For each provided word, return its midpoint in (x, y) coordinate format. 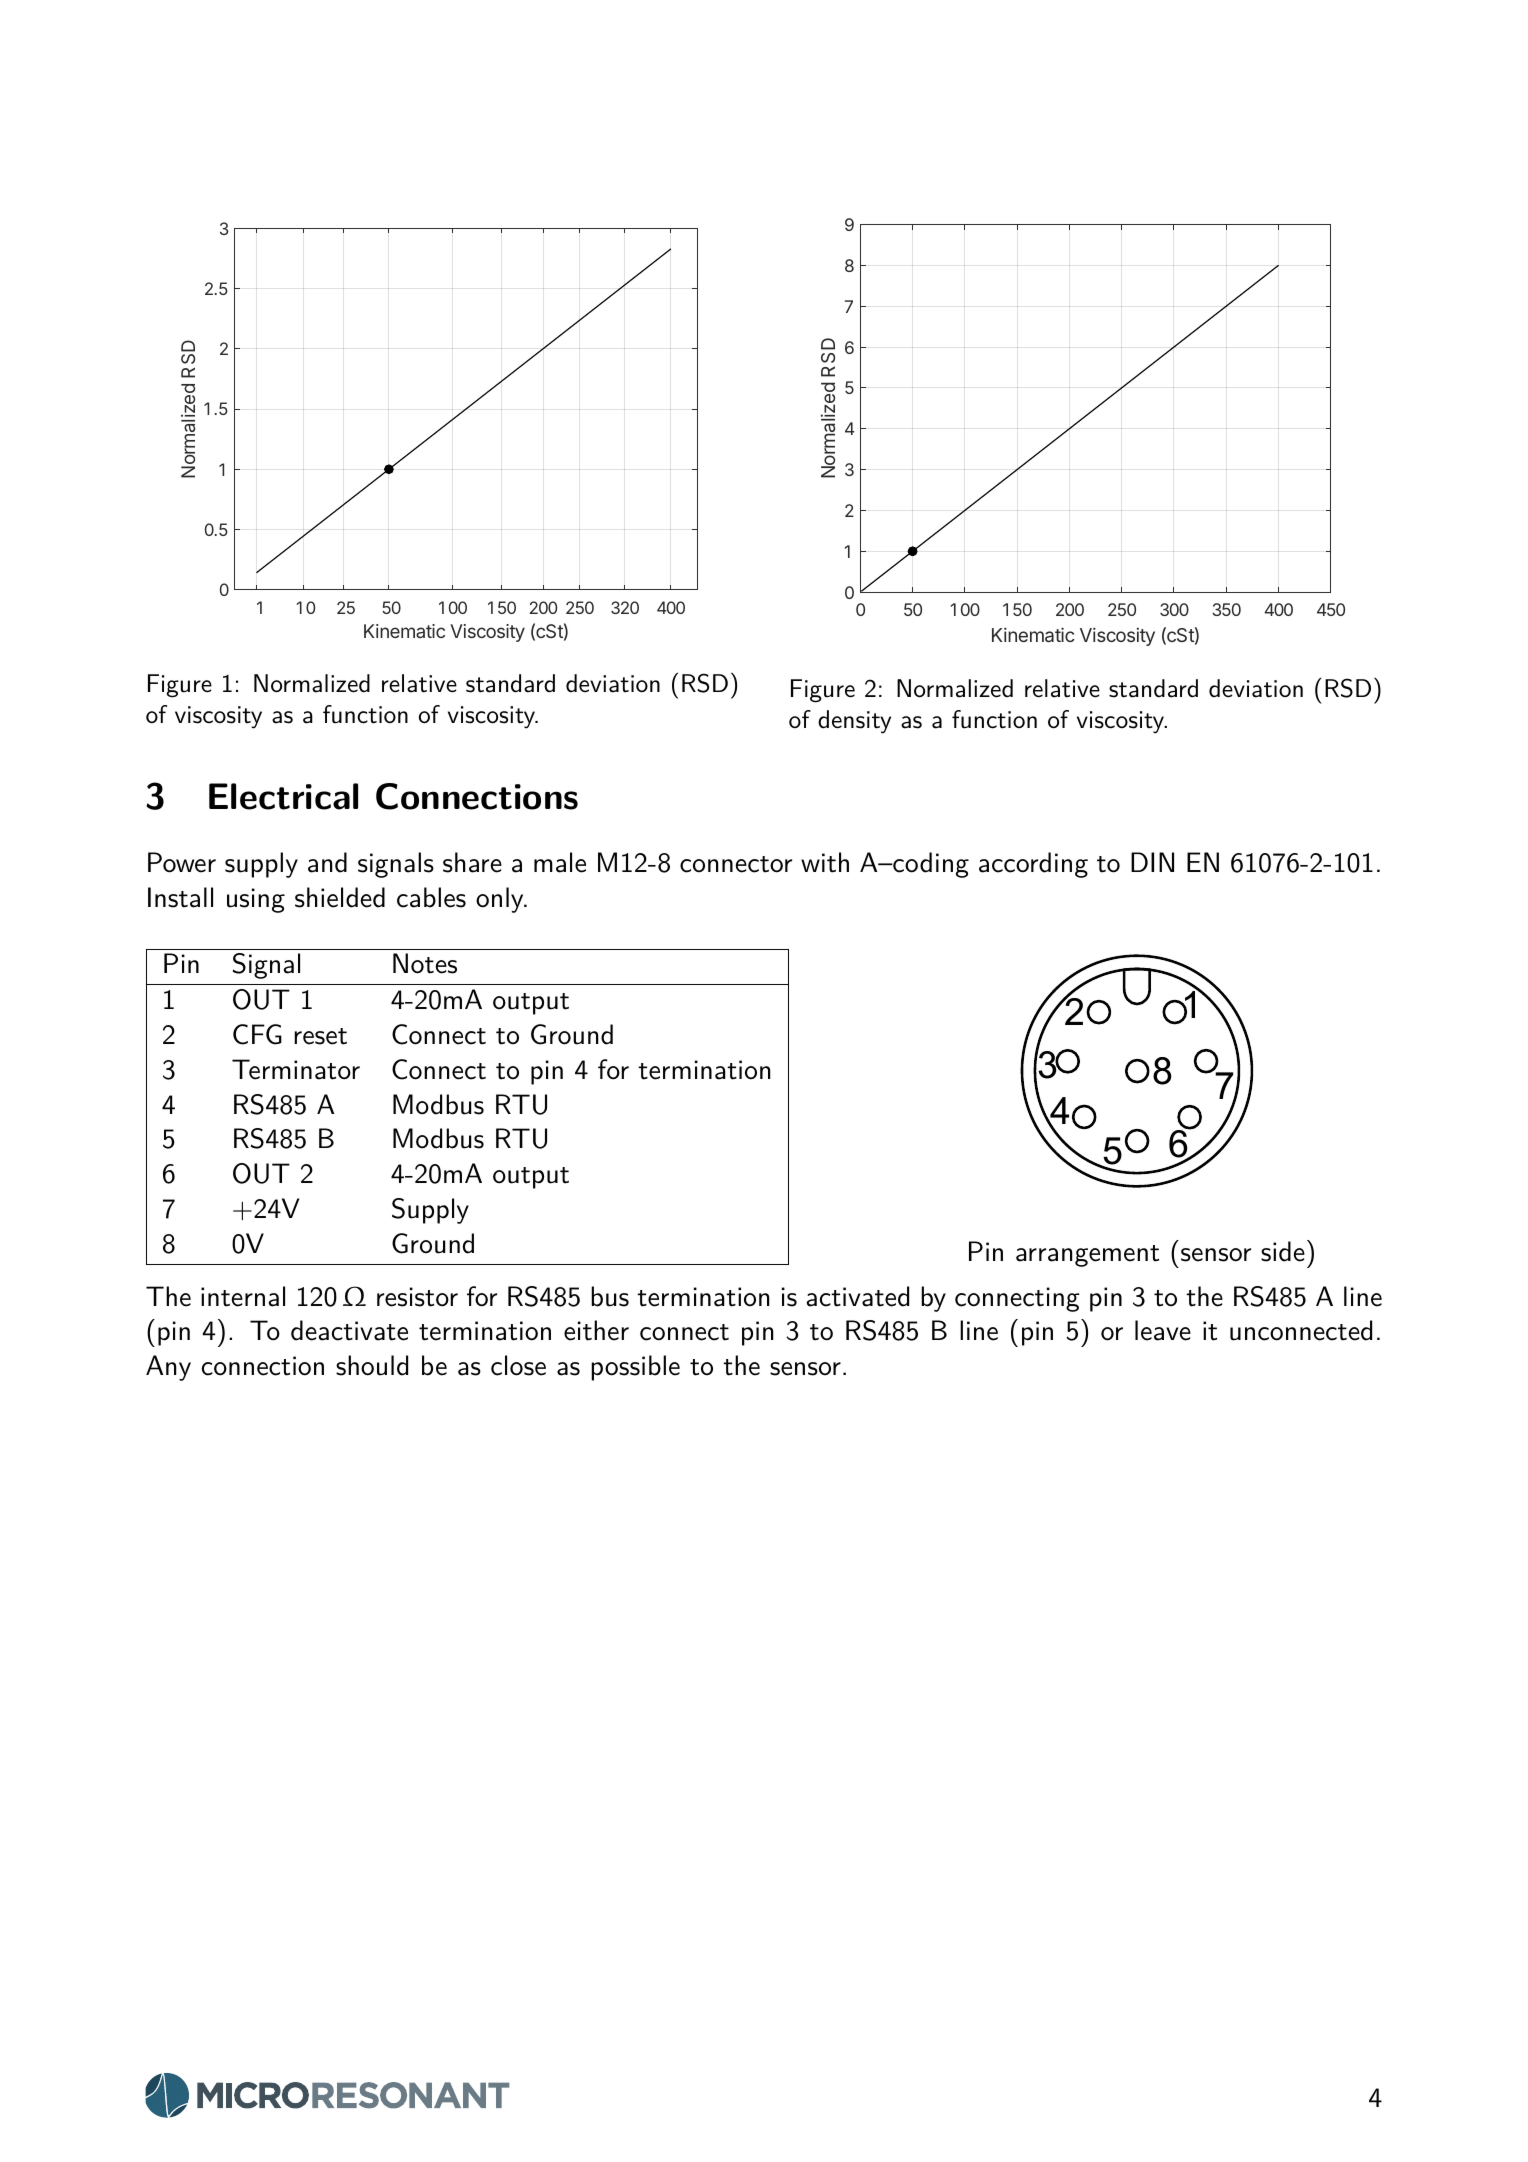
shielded (340, 897)
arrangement (1087, 1256)
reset (320, 1036)
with (825, 862)
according (1033, 865)
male (560, 862)
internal (243, 1296)
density (854, 722)
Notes (425, 963)
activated (858, 1296)
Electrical (283, 796)
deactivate (349, 1330)
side (1283, 1251)
